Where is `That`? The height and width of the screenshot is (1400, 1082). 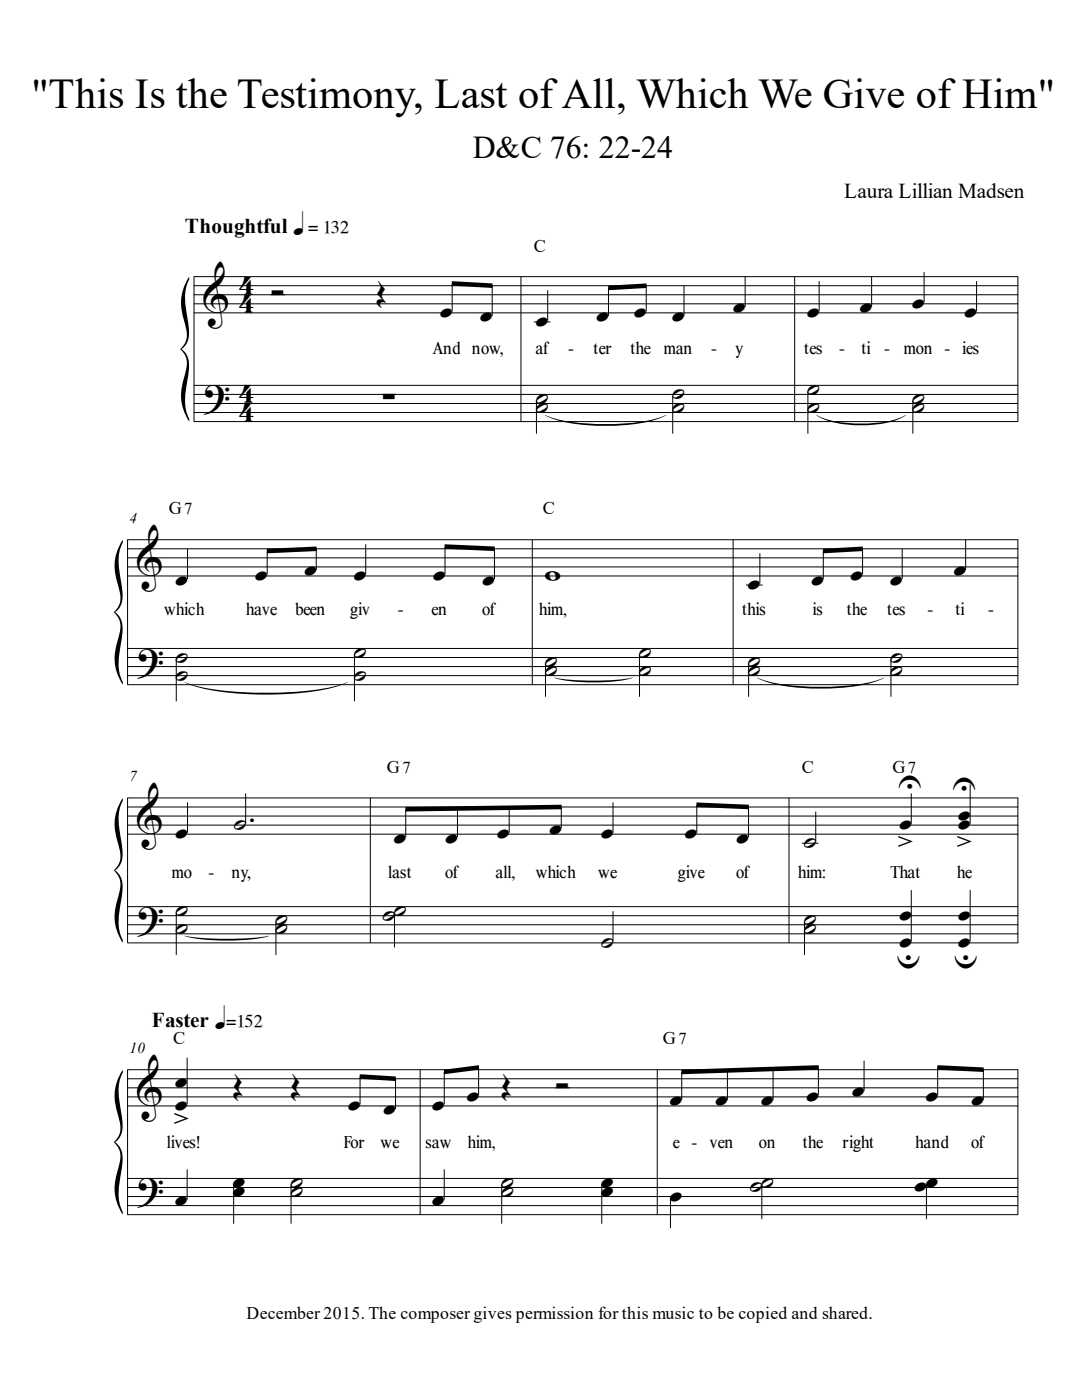 That is located at coordinates (905, 872).
